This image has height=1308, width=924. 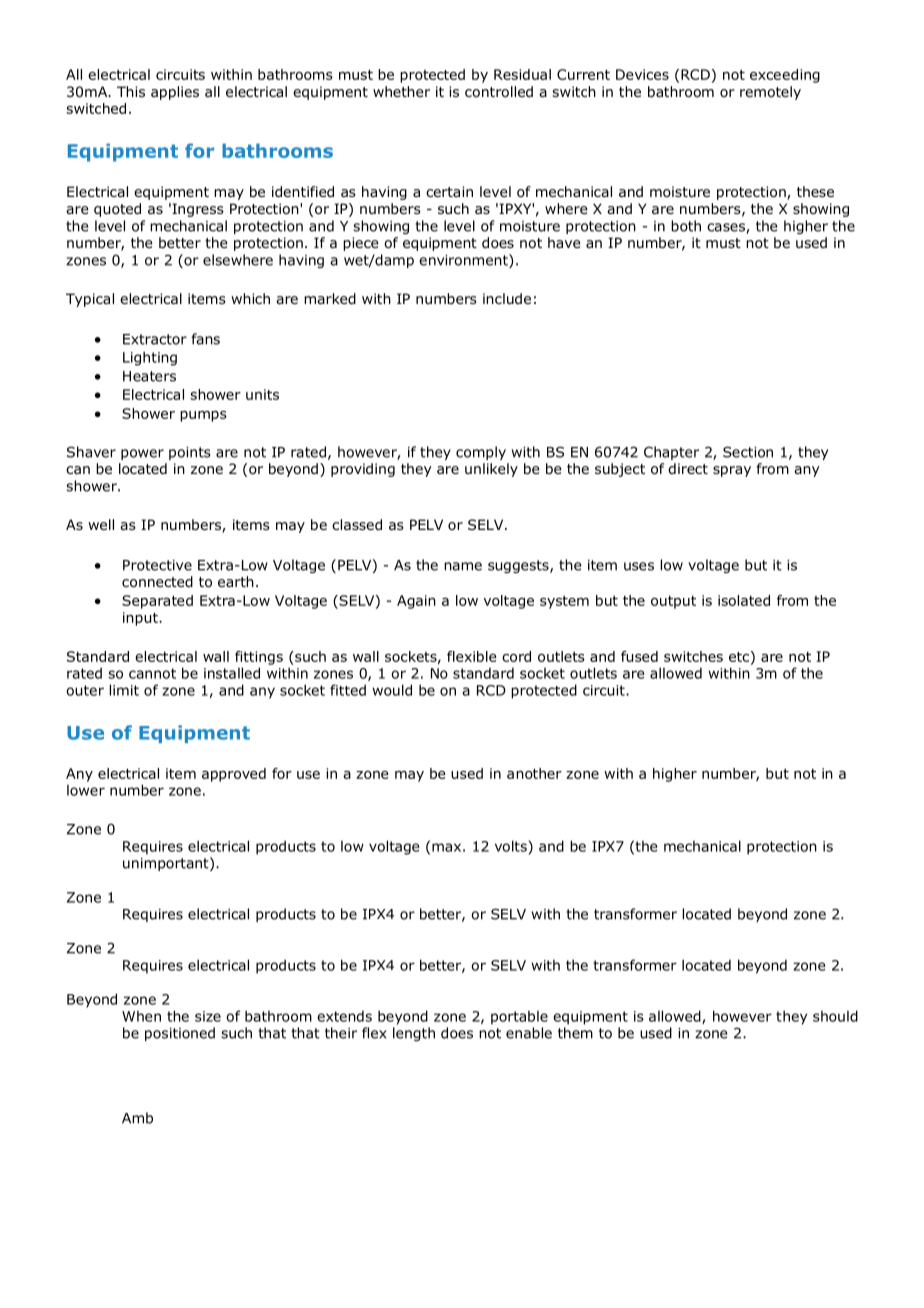 I want to click on Section, so click(x=748, y=452).
